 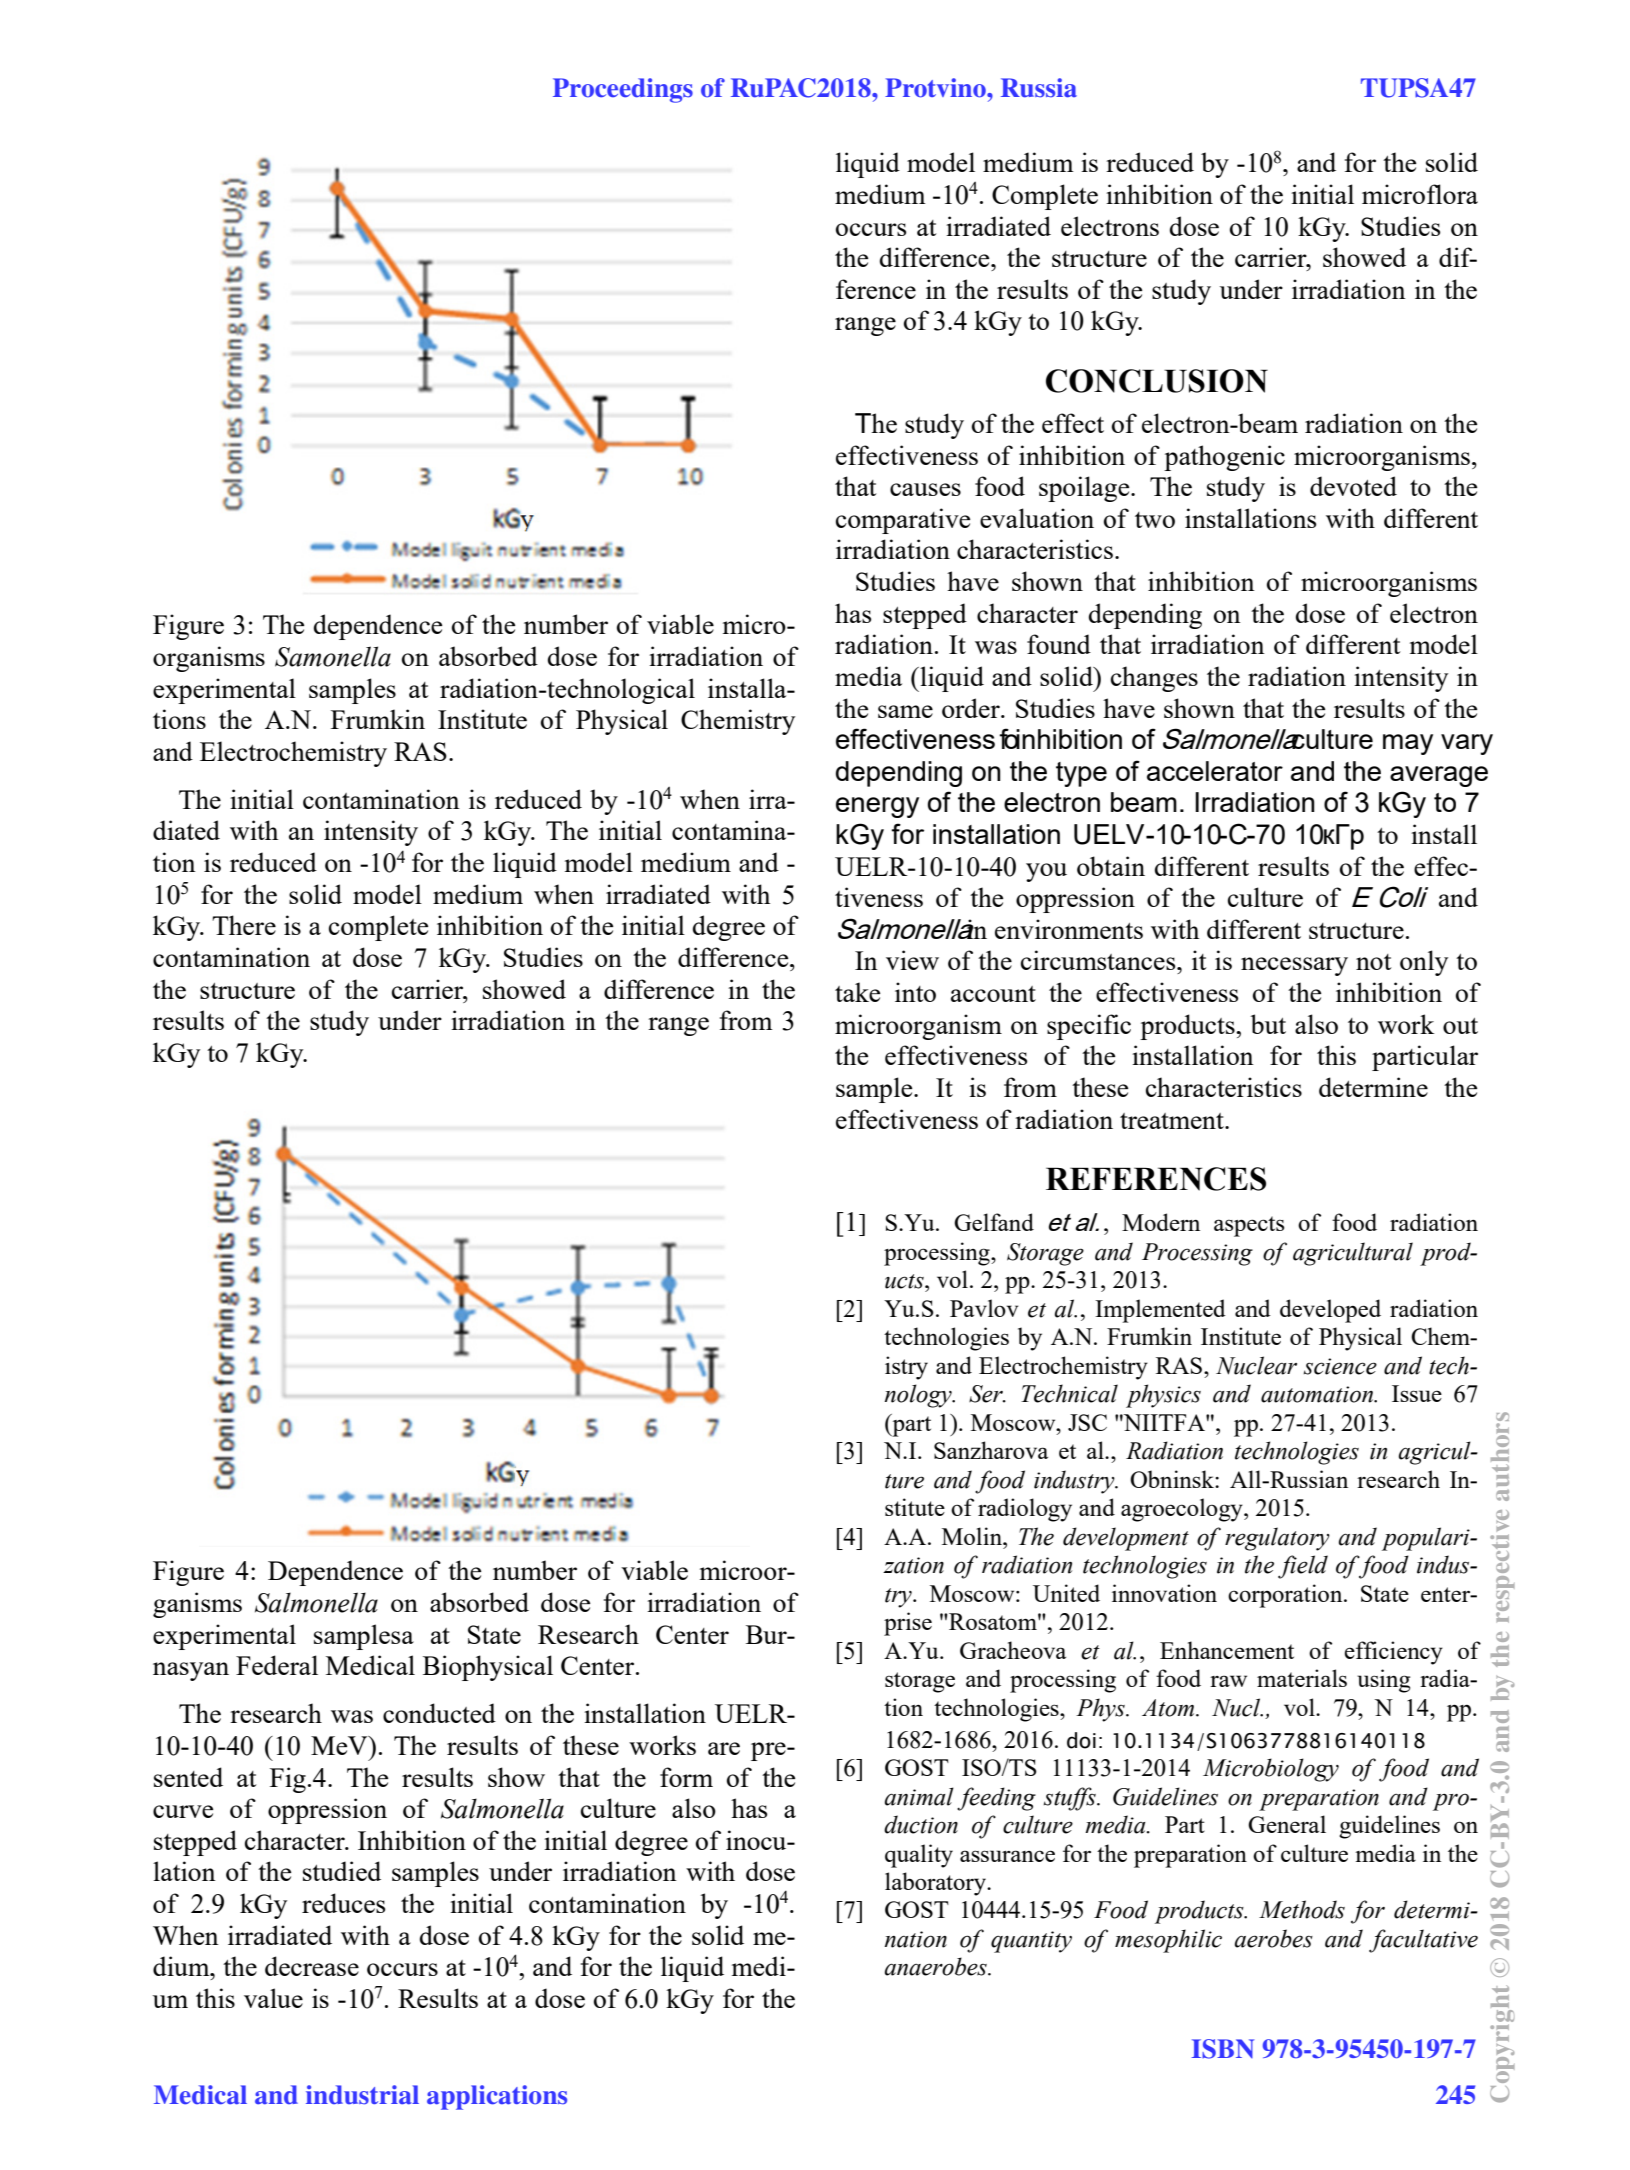 I want to click on pathogenic, so click(x=1224, y=458).
